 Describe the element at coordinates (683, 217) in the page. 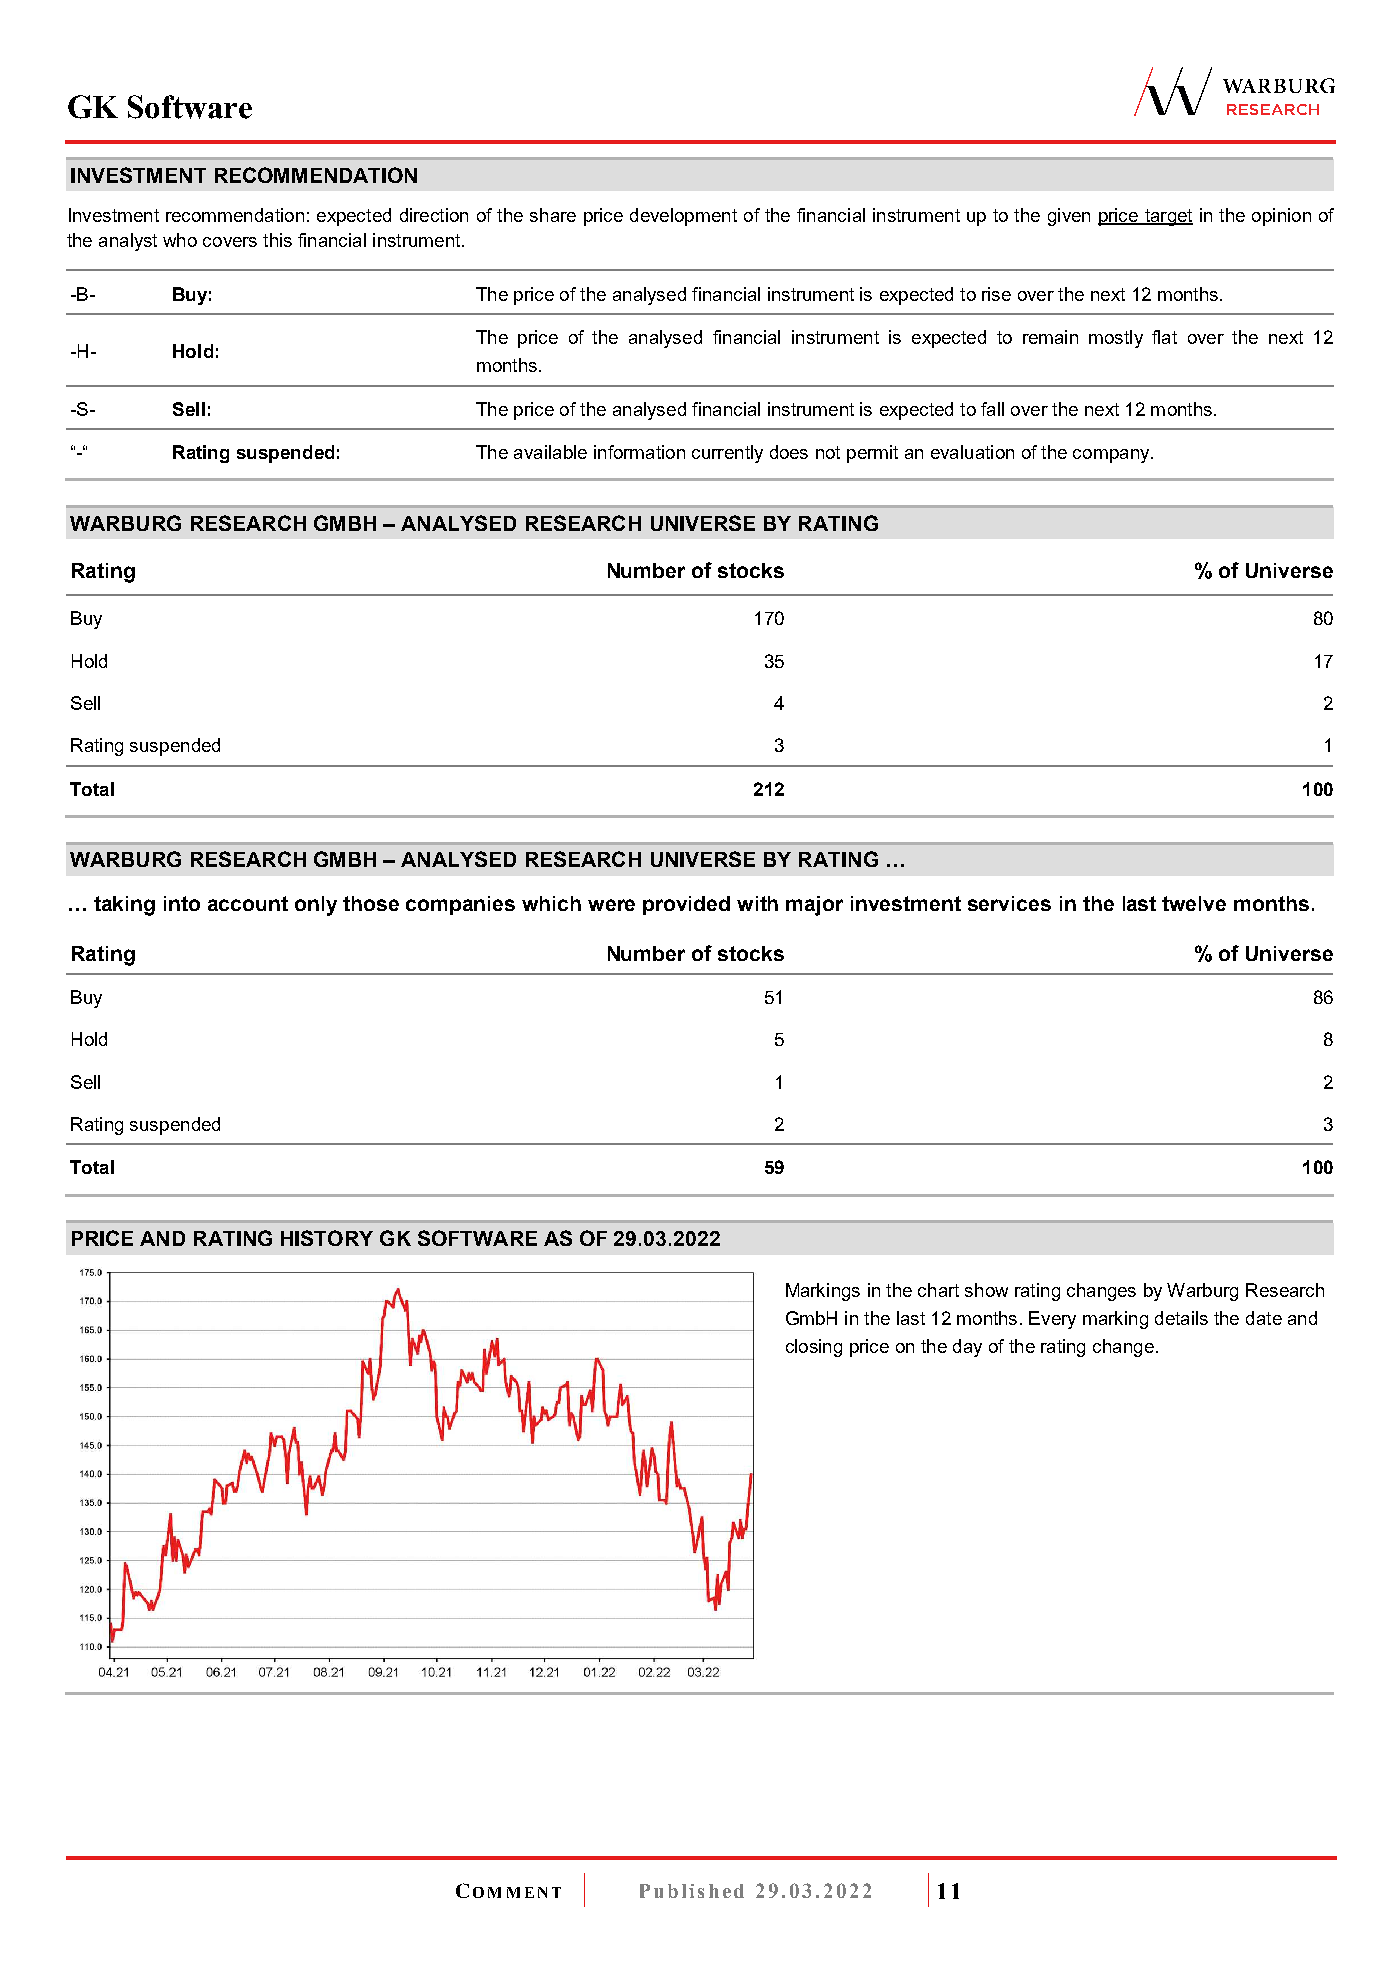

I see `development` at that location.
